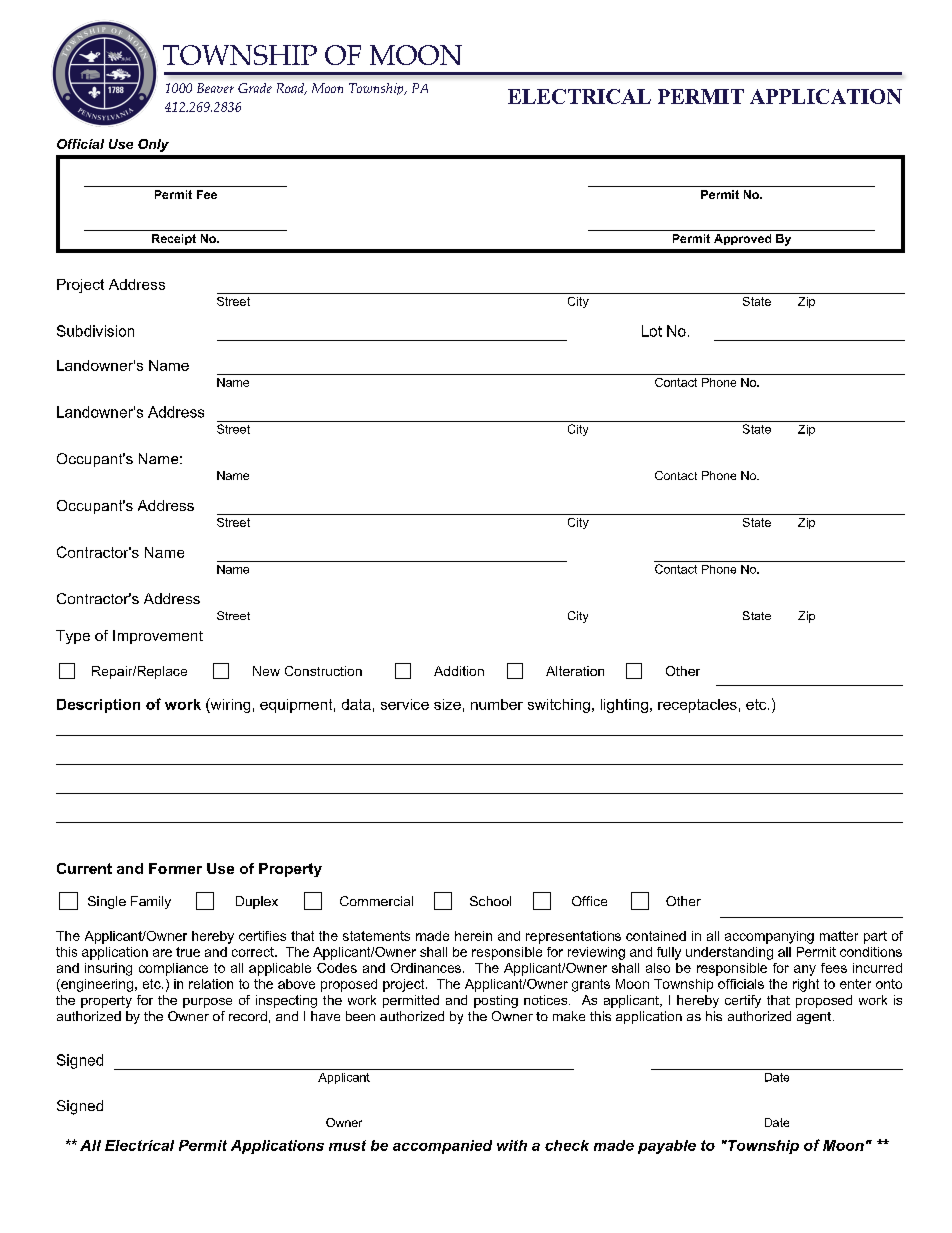 This page has width=952, height=1233. What do you see at coordinates (175, 868) in the page?
I see `Former` at bounding box center [175, 868].
